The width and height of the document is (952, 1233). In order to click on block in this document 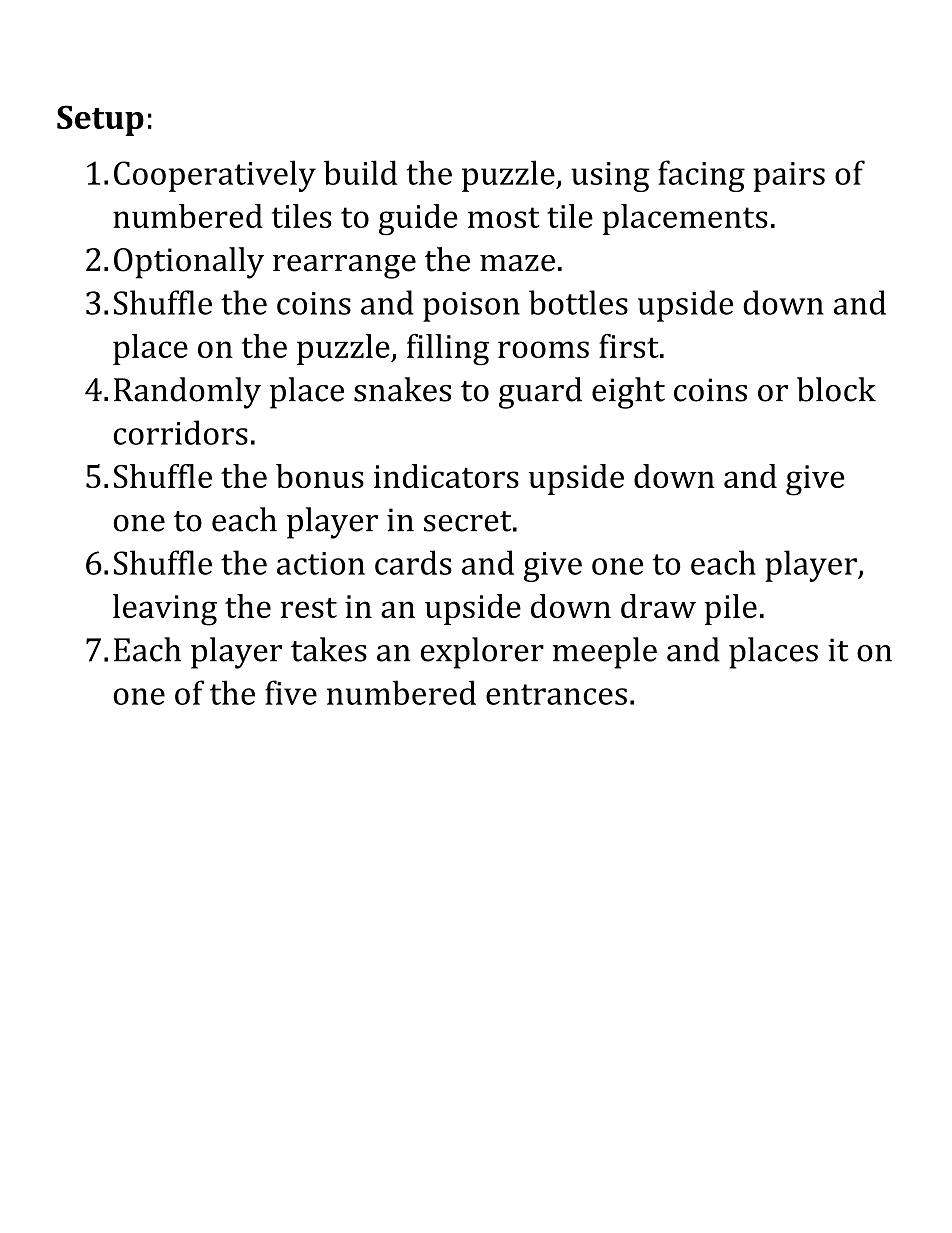, I will do `click(836, 389)`.
